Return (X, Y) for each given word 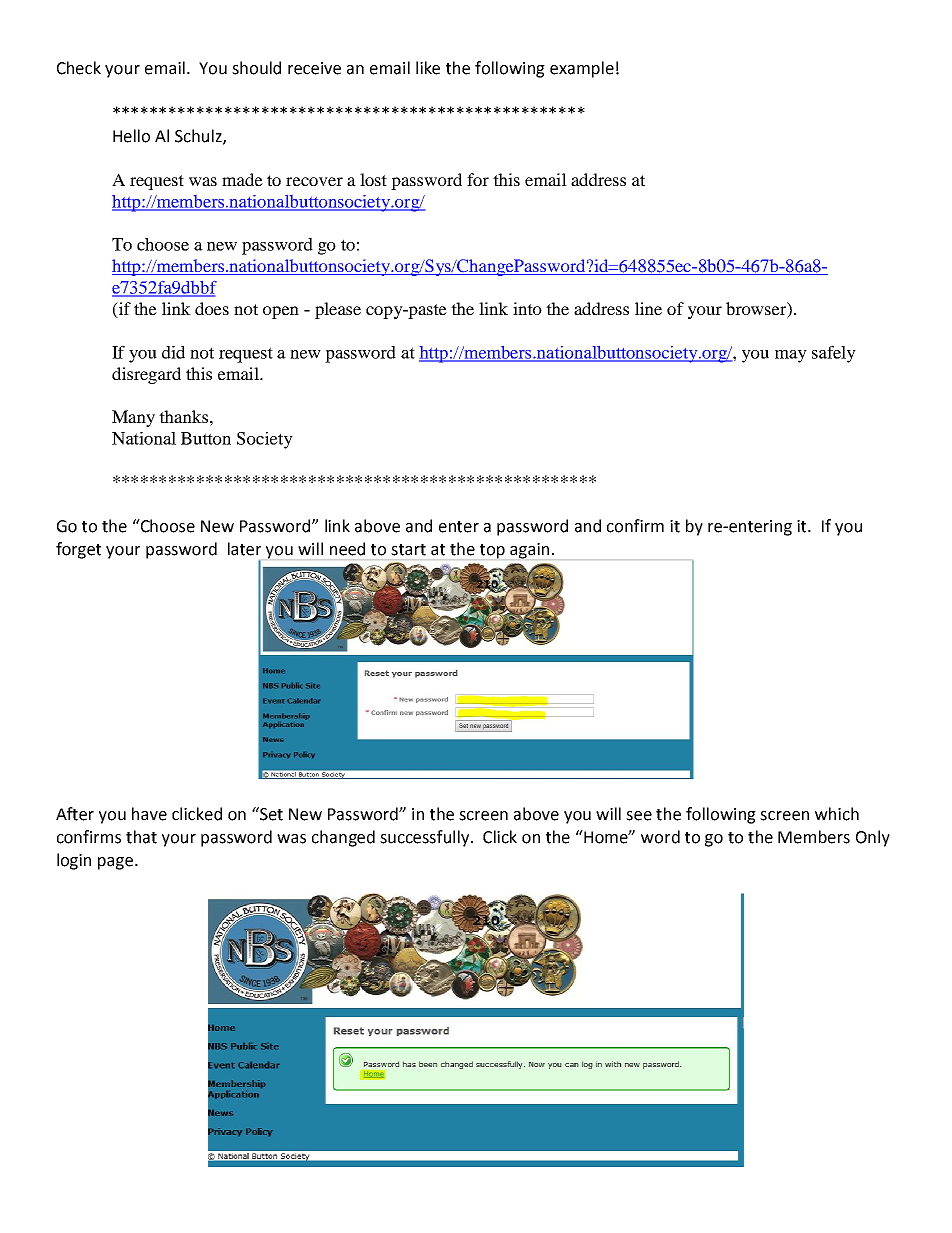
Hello (131, 136)
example (582, 69)
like (428, 68)
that (141, 837)
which (837, 814)
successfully (426, 838)
